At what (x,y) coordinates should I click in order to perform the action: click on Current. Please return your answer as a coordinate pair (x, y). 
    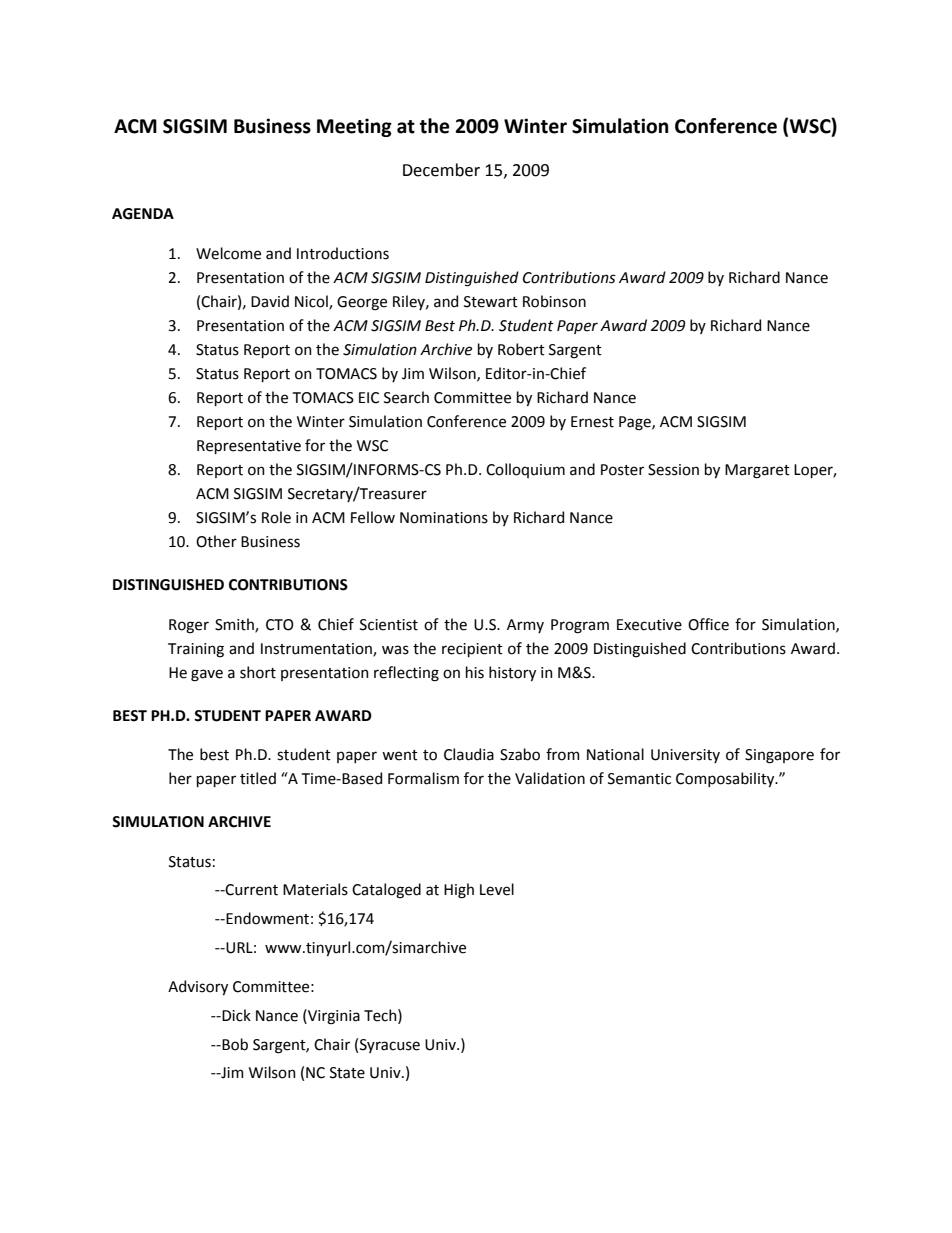
    Looking at the image, I should click on (251, 890).
